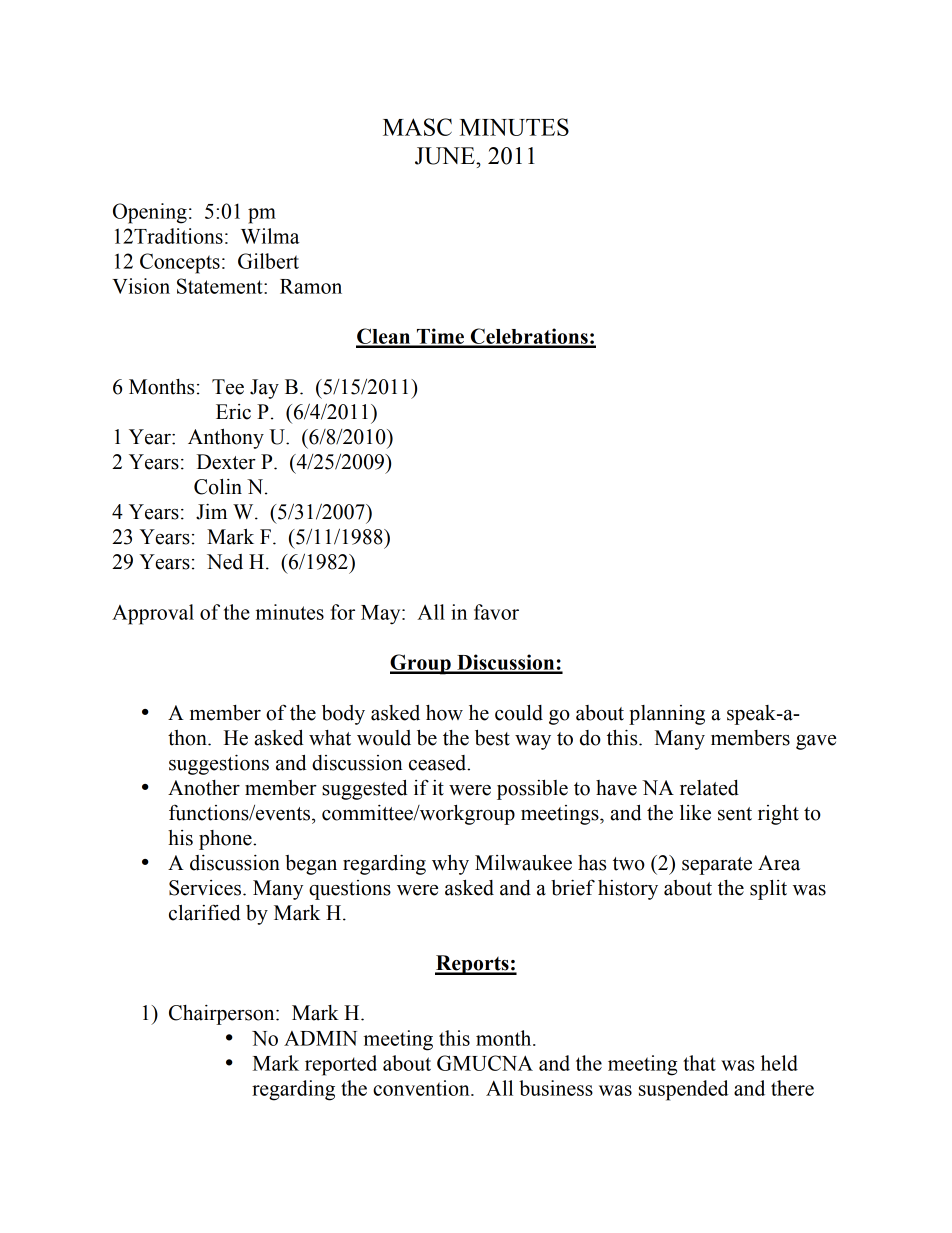 Image resolution: width=952 pixels, height=1233 pixels. What do you see at coordinates (223, 1015) in the screenshot?
I see `Chairperson` at bounding box center [223, 1015].
